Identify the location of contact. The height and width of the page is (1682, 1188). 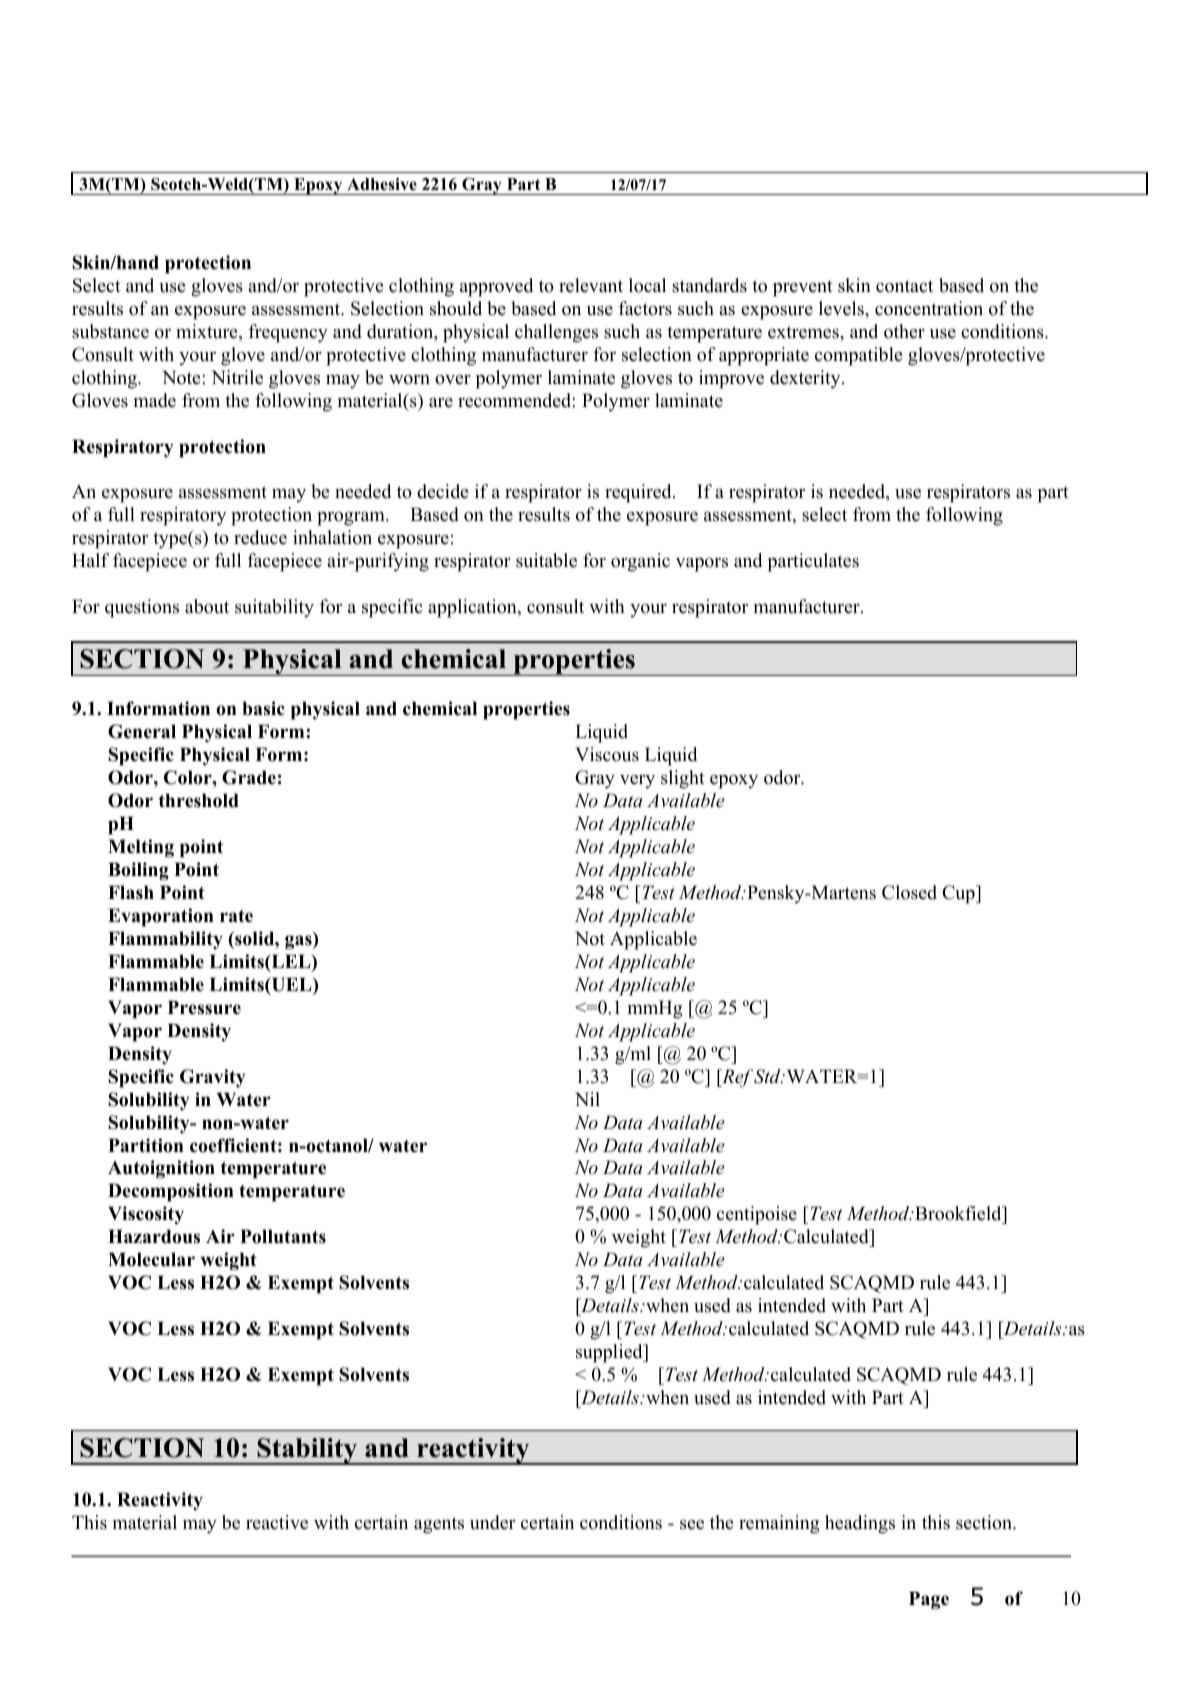
(904, 286).
